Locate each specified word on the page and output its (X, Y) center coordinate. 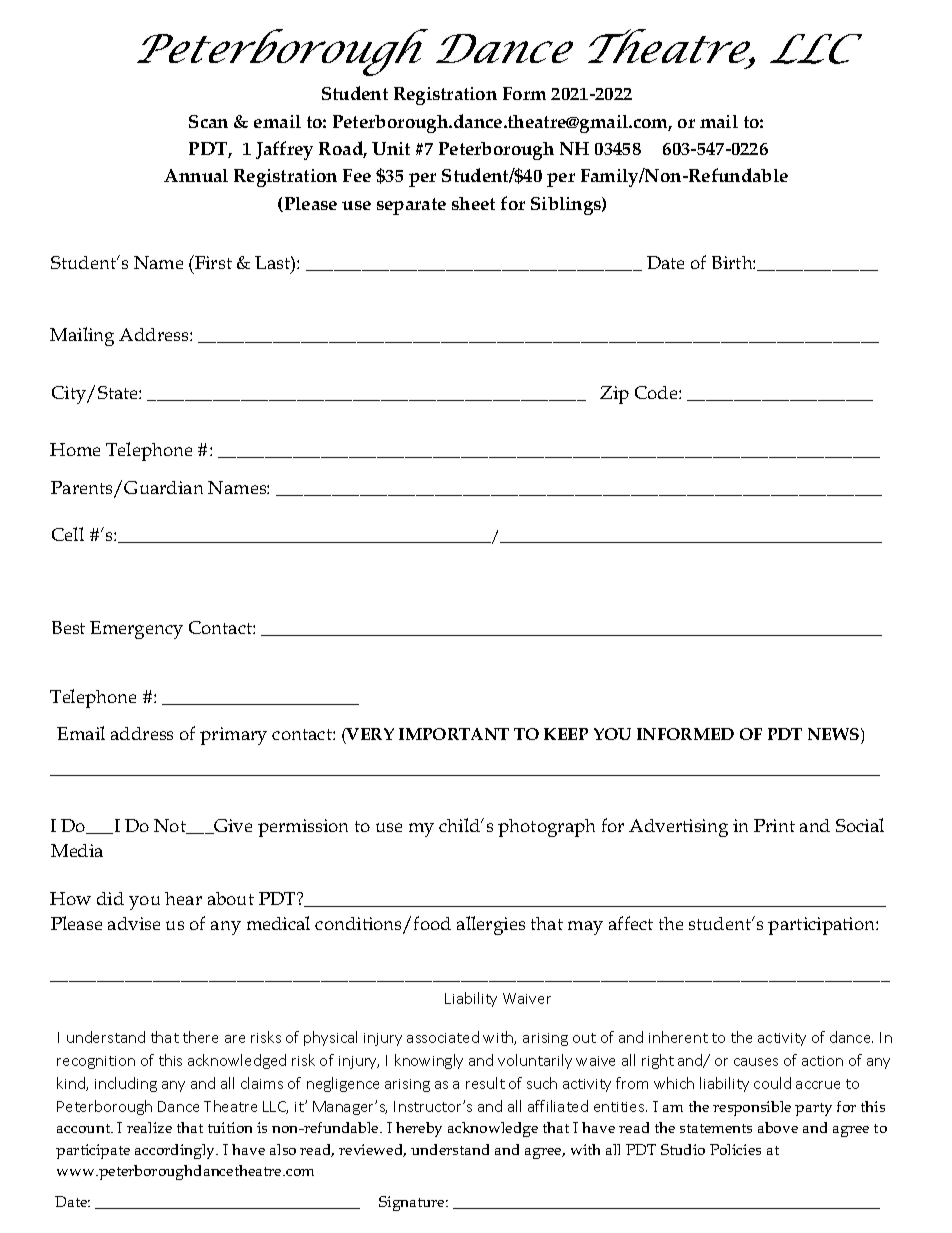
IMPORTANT (454, 734)
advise (134, 923)
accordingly (176, 1151)
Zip (614, 395)
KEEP (566, 734)
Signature (413, 1203)
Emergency (136, 630)
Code (657, 392)
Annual (196, 175)
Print (774, 825)
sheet (473, 203)
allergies (491, 925)
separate (411, 206)
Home (75, 449)
